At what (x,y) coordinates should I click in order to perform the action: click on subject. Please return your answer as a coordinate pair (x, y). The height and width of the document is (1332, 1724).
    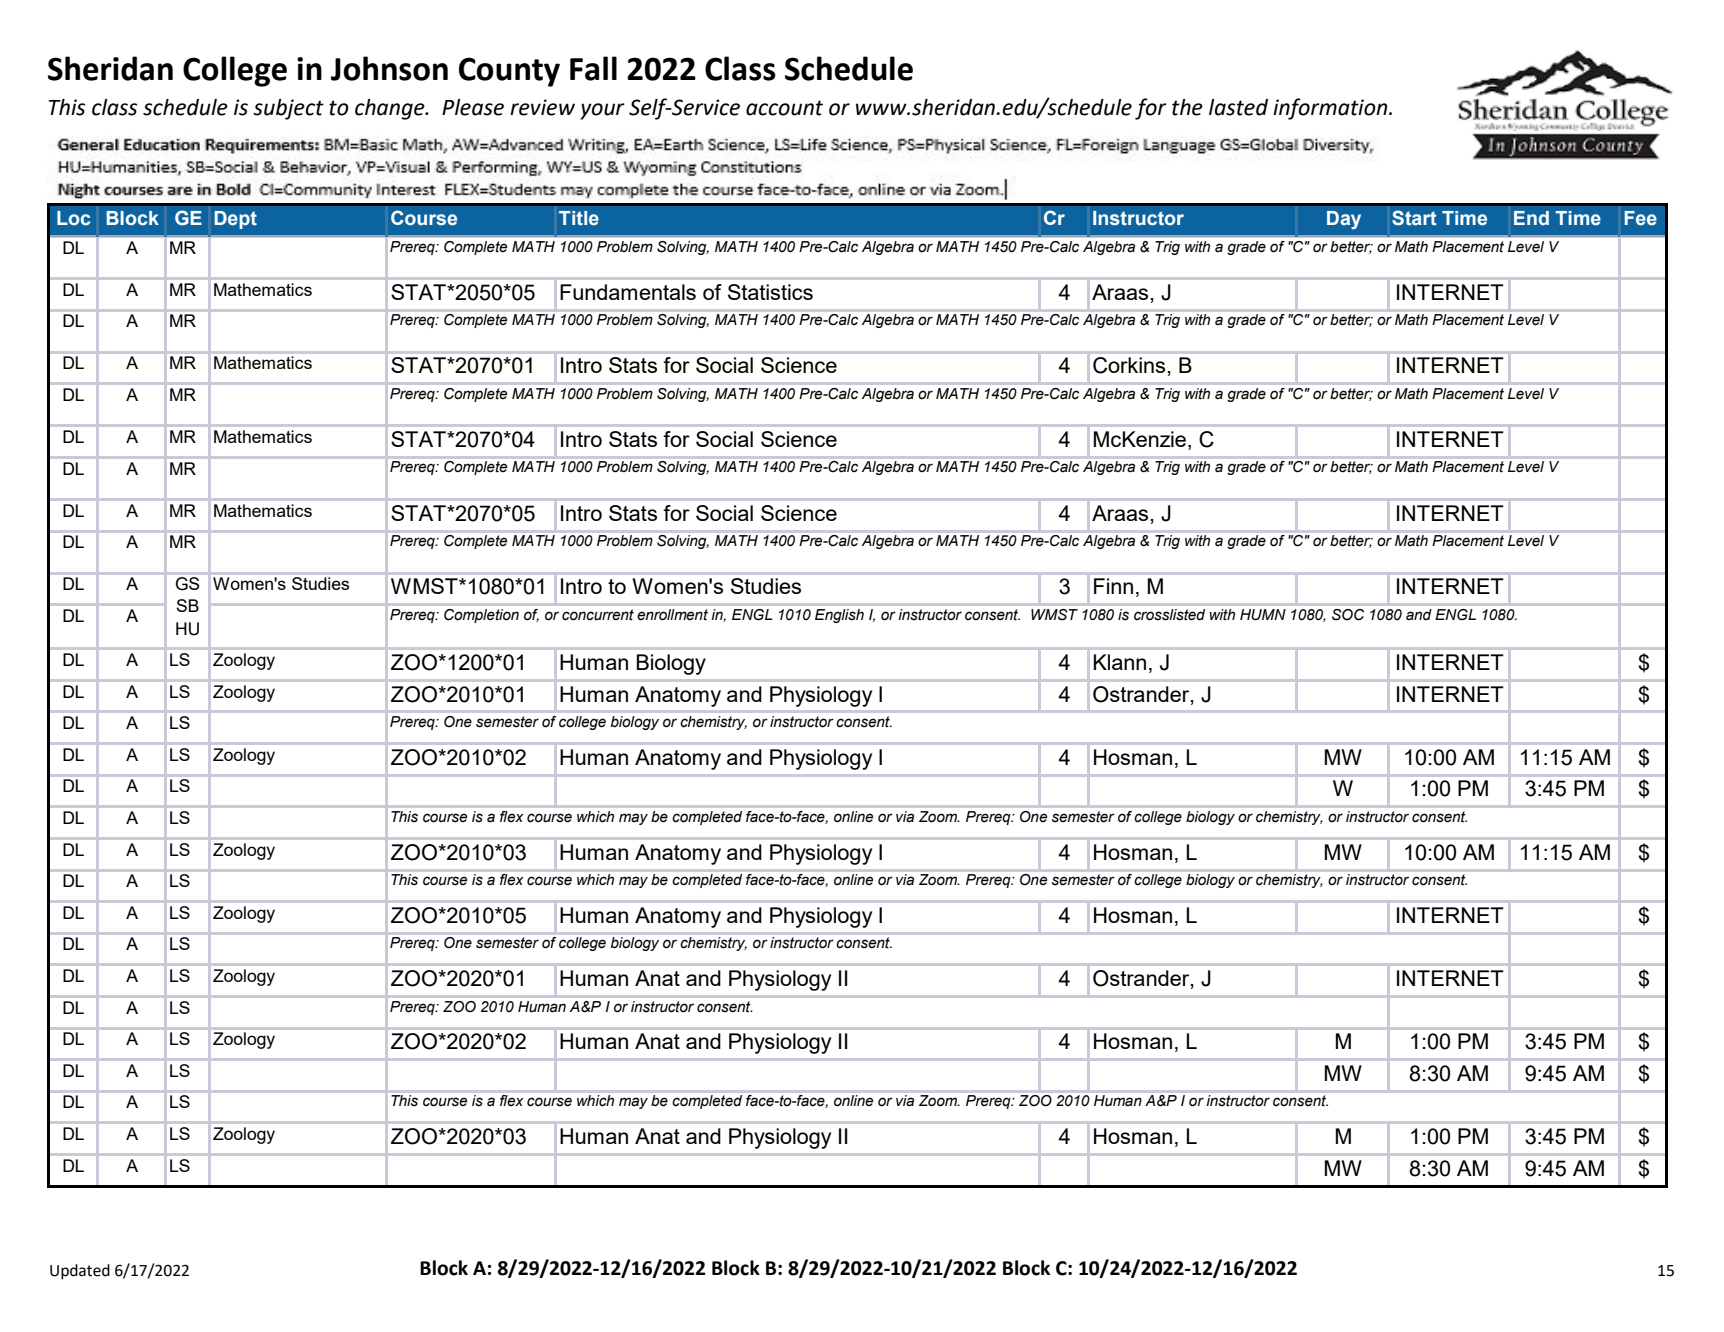
    Looking at the image, I should click on (288, 109).
